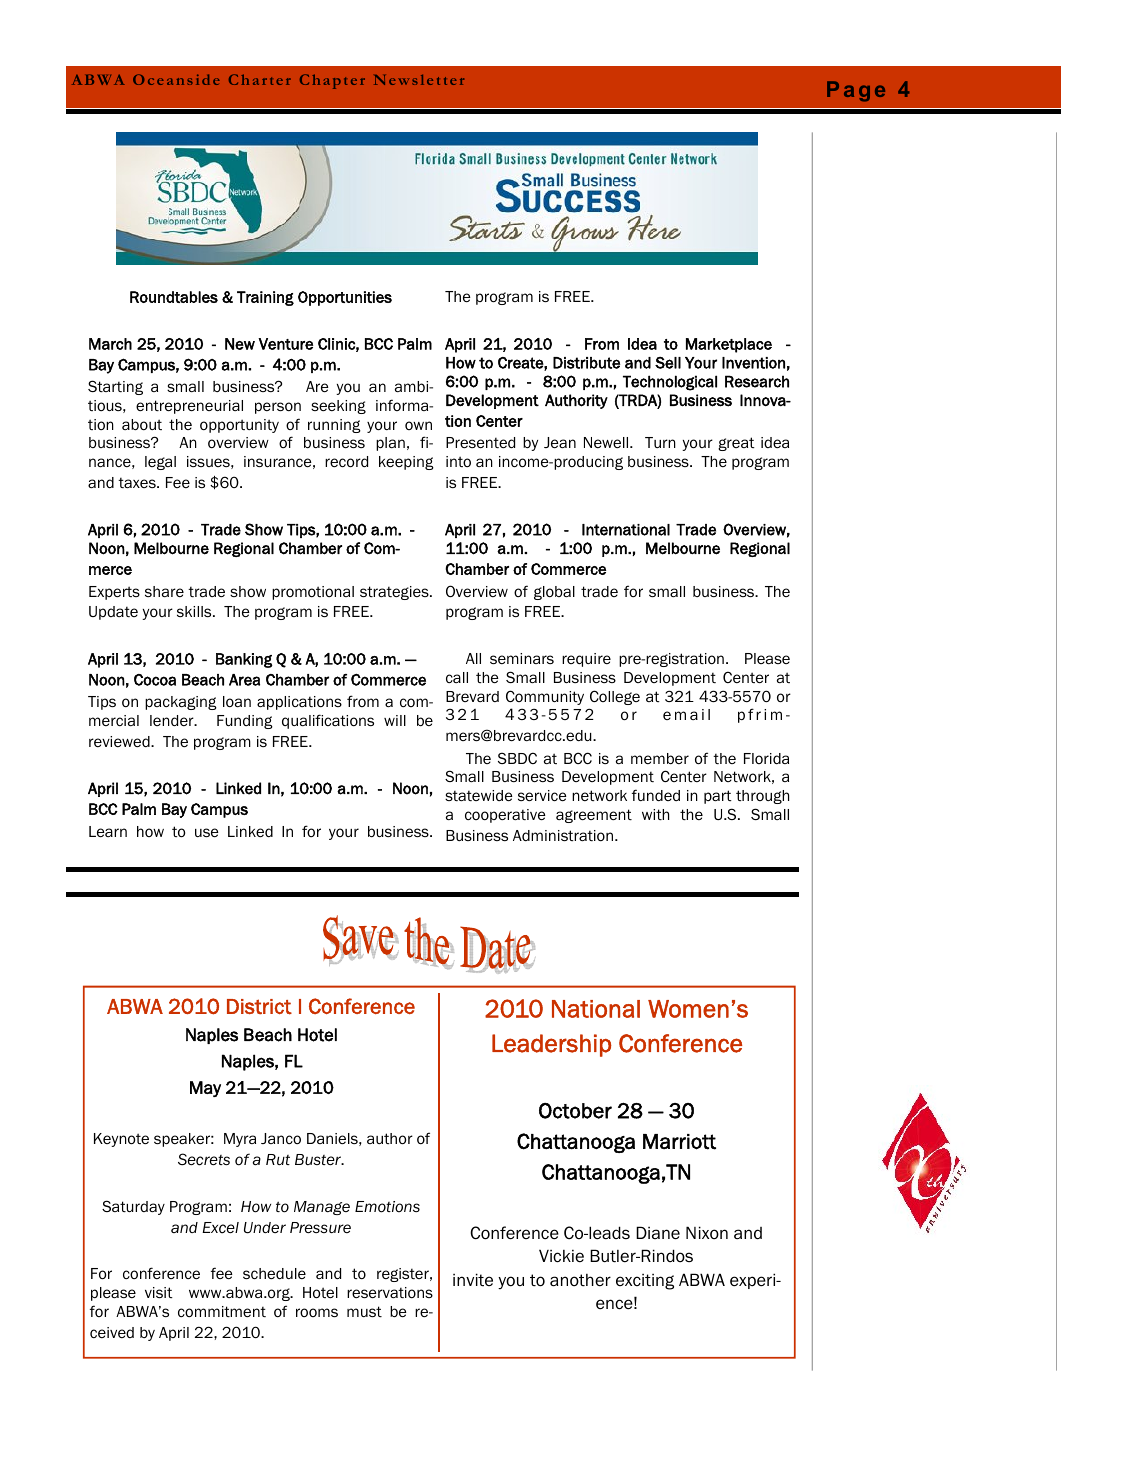 This screenshot has width=1127, height=1458. I want to click on Newsletter, so click(419, 80).
